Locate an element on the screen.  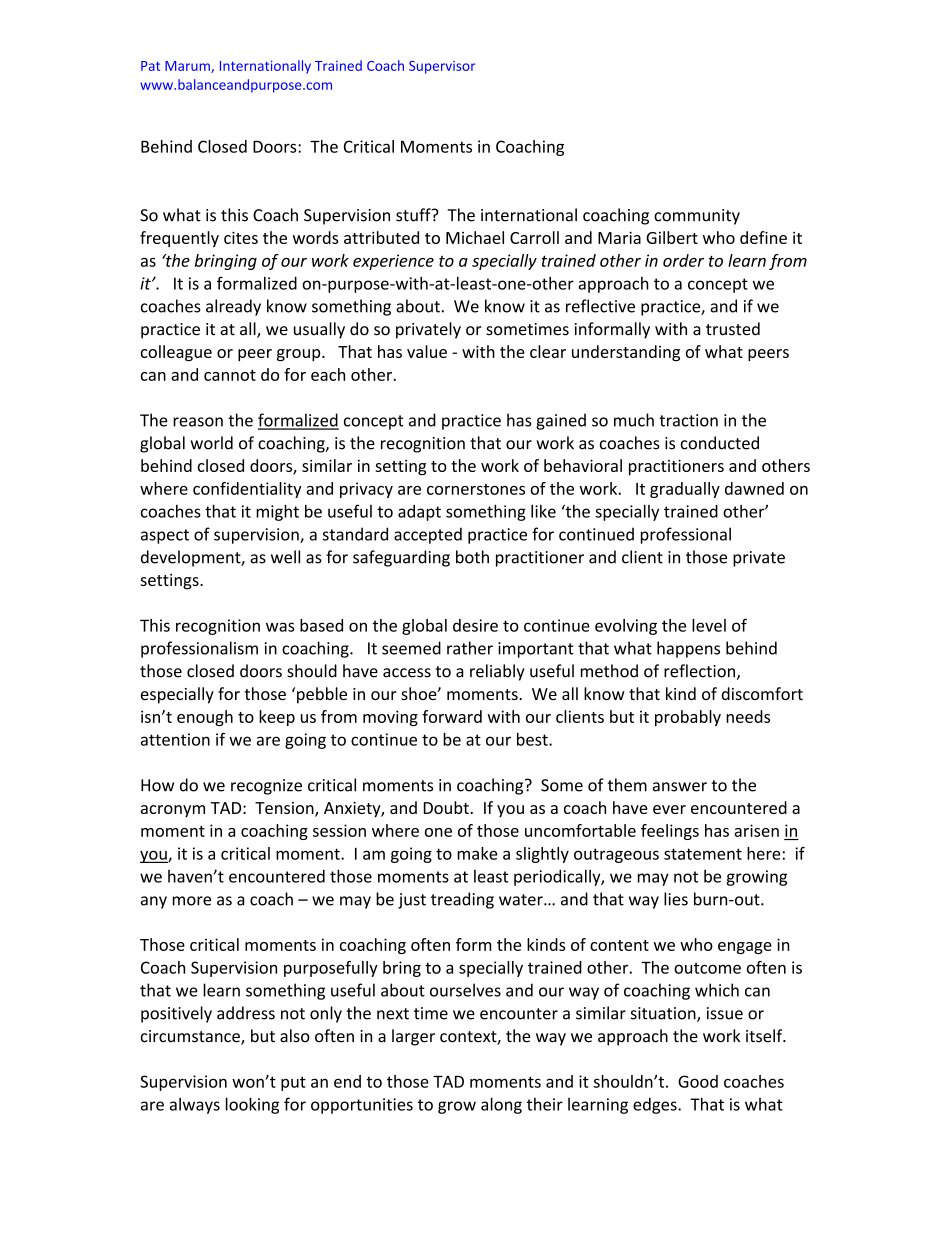
Supervisor is located at coordinates (442, 67).
